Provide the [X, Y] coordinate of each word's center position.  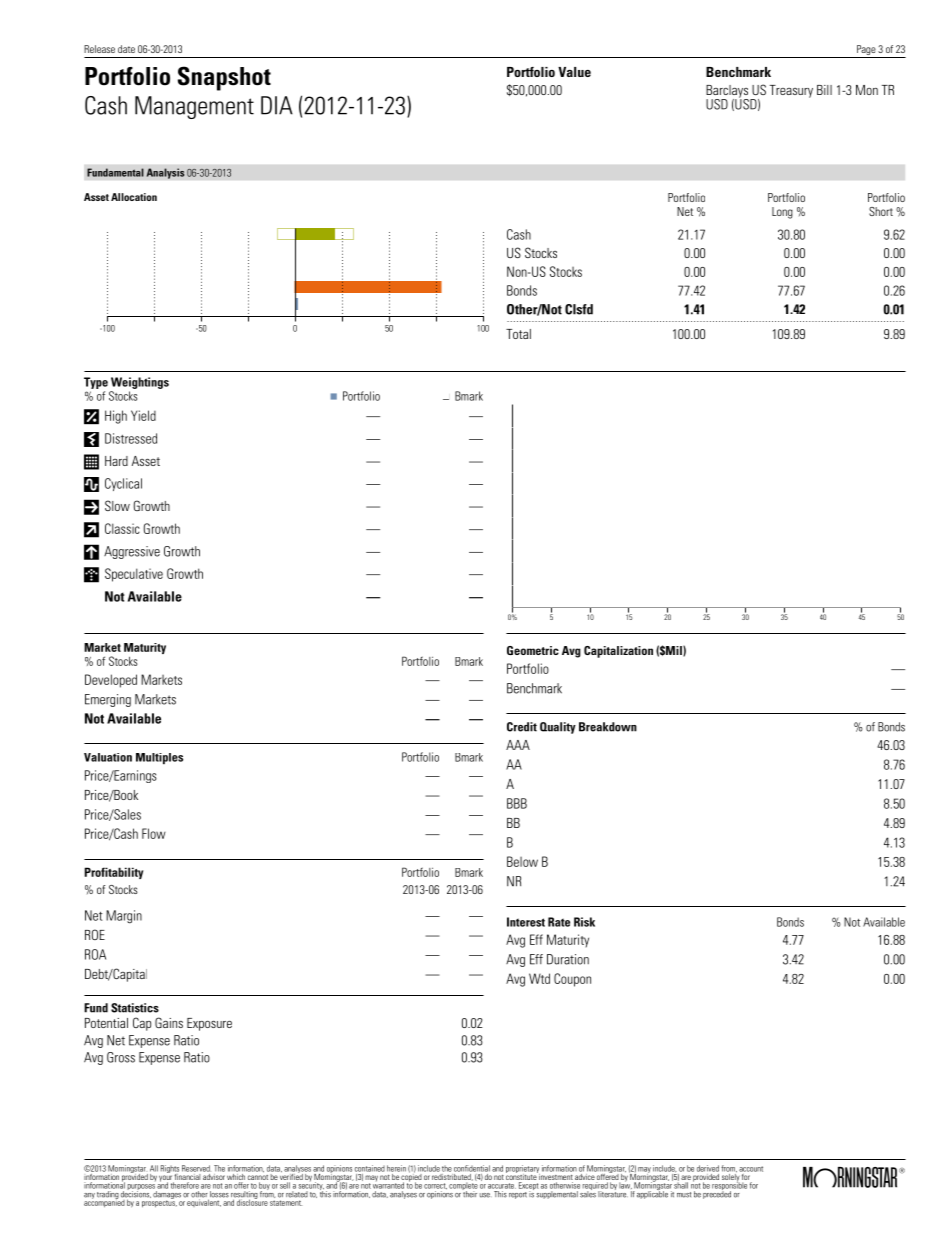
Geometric [533, 650]
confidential [472, 1168]
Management [194, 107]
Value [574, 72]
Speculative [134, 575]
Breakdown [608, 727]
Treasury [791, 91]
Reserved [196, 1168]
